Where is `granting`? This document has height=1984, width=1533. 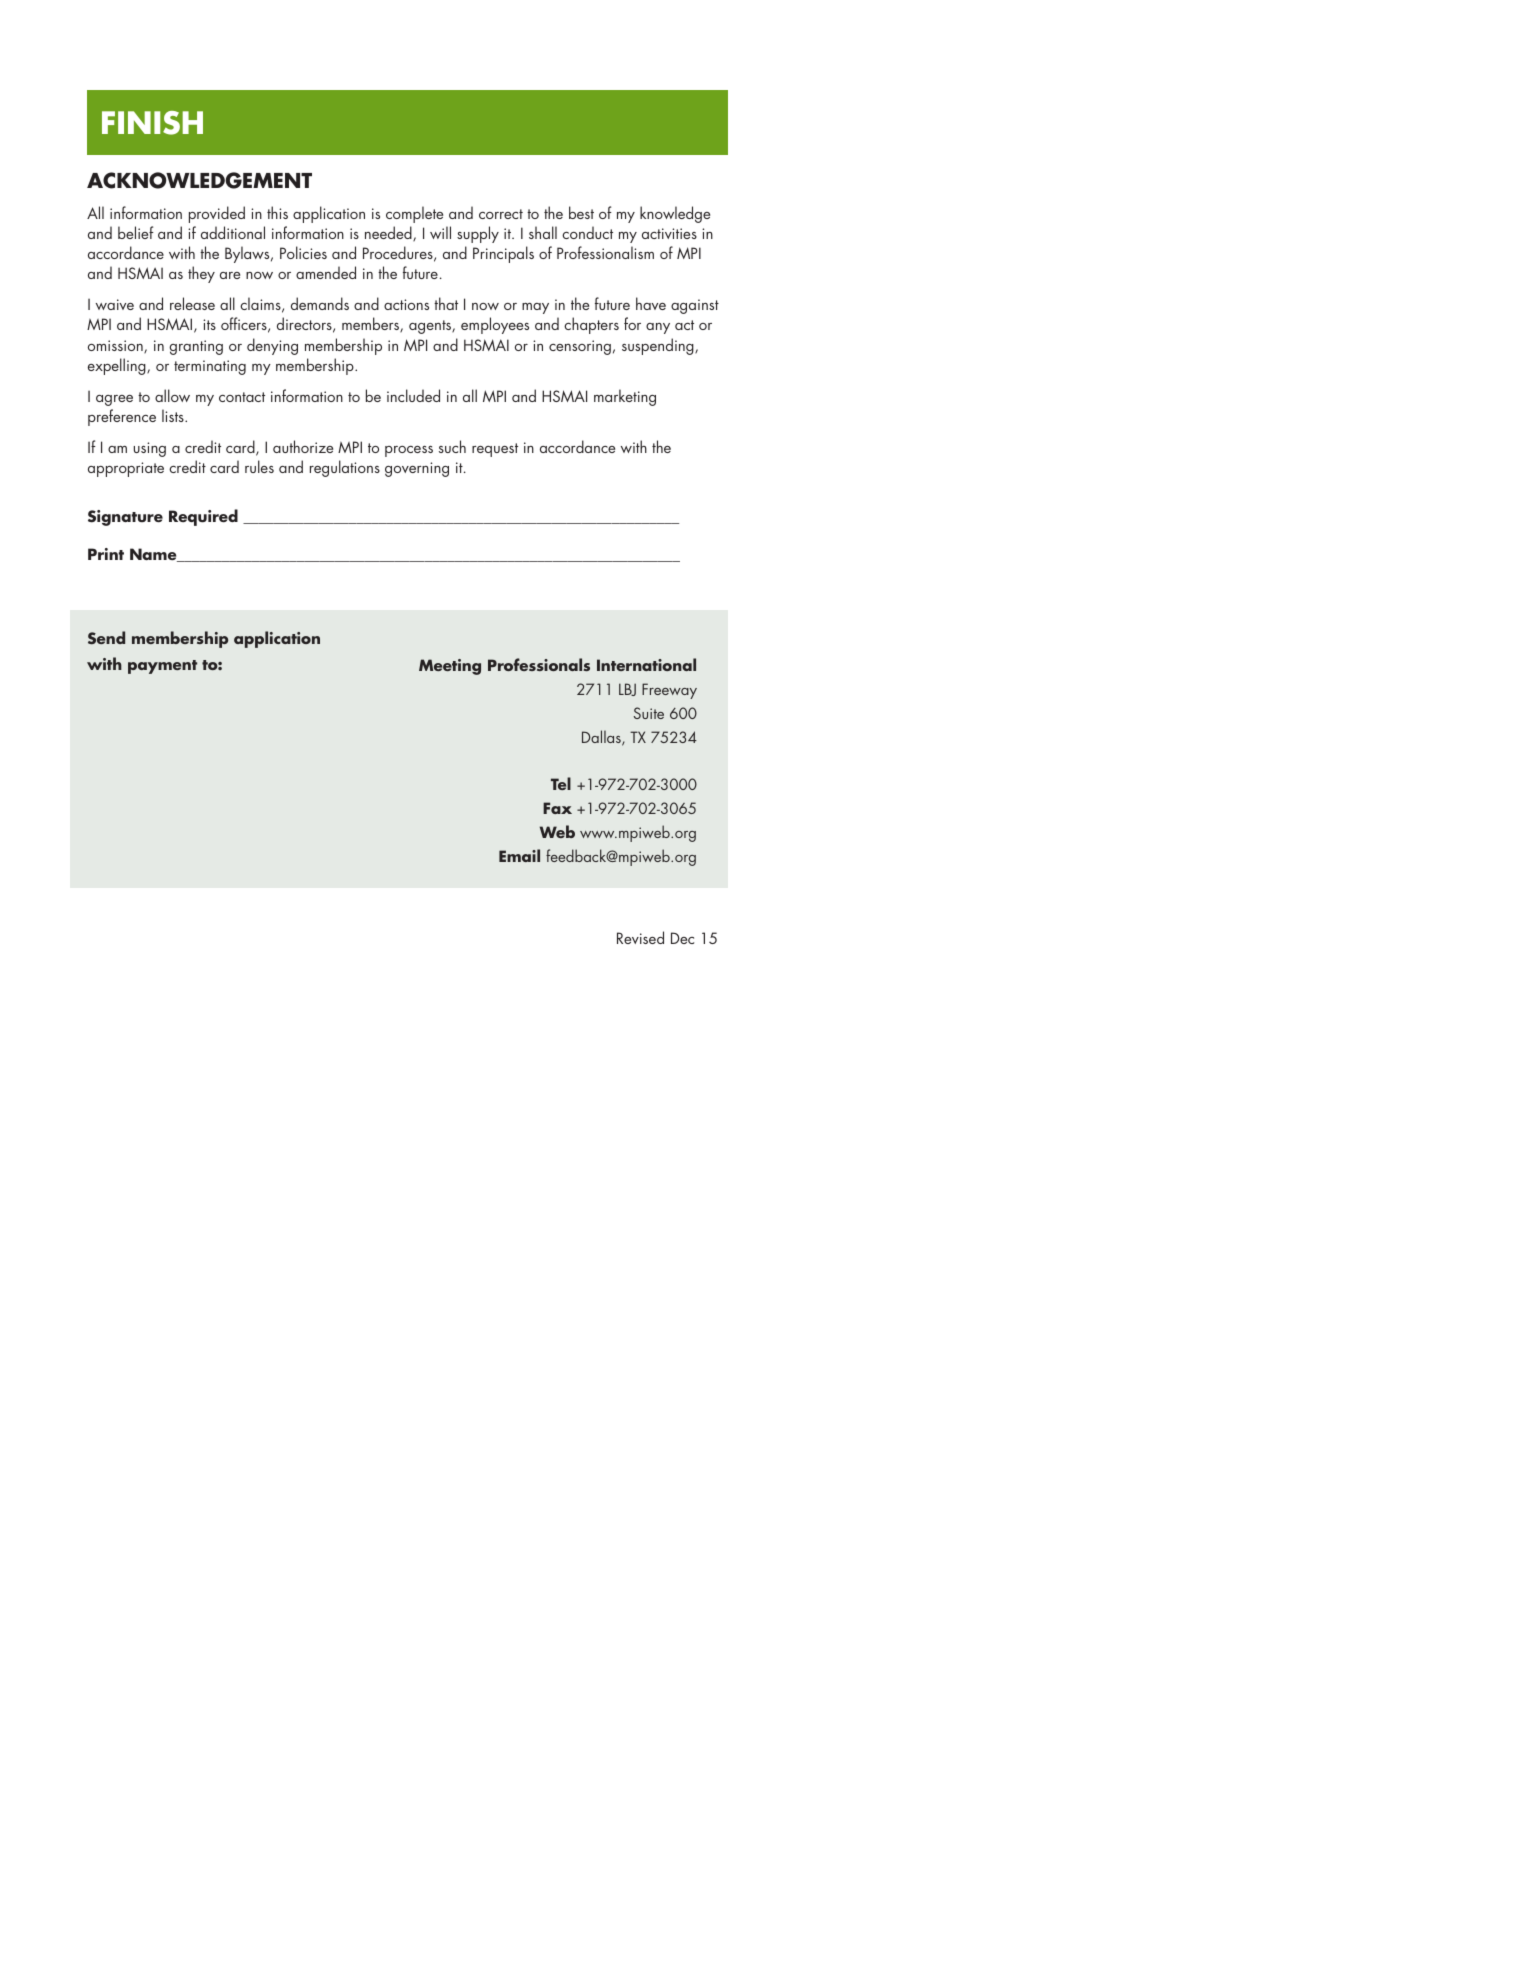 granting is located at coordinates (196, 347).
